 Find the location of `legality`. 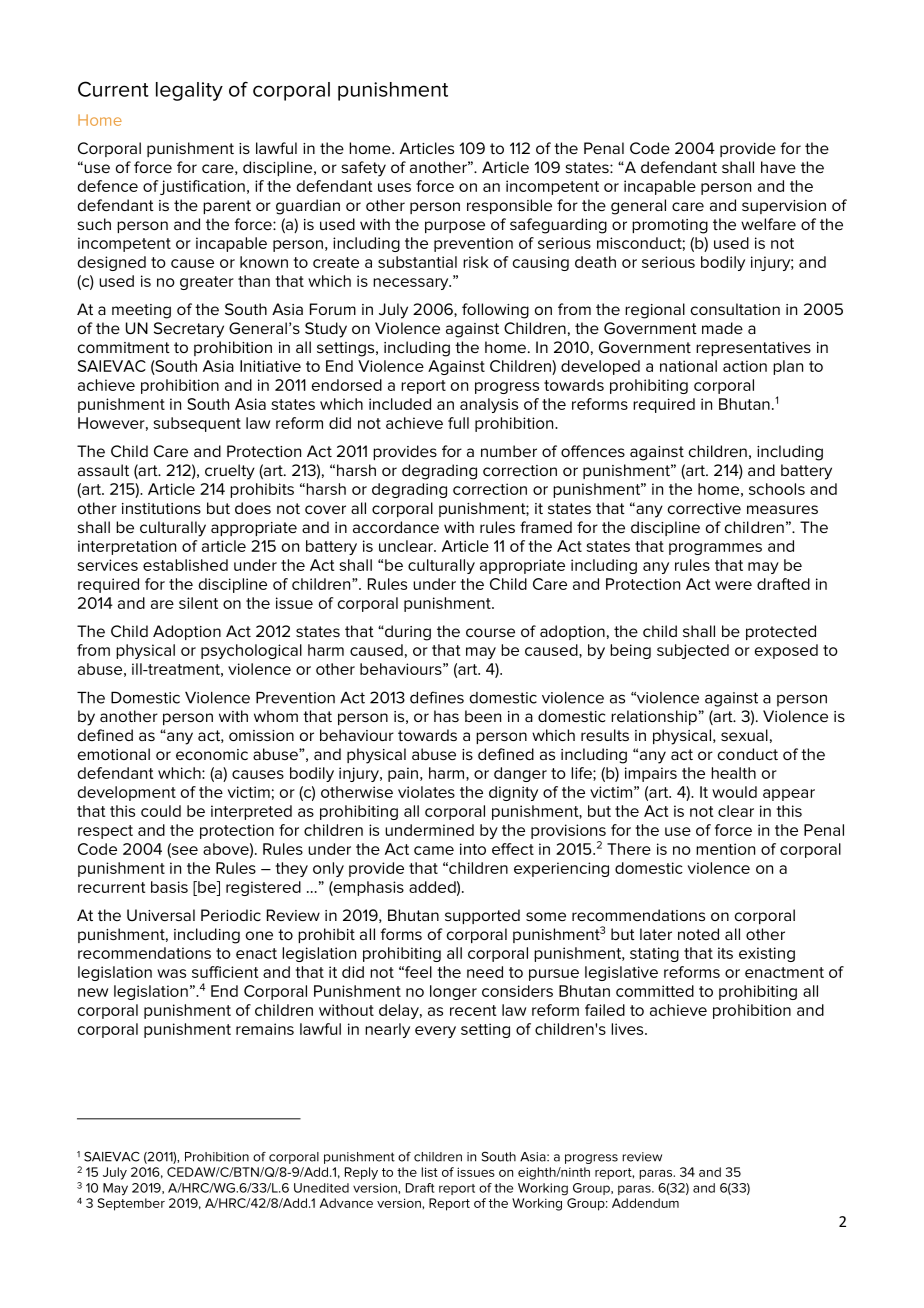

legality is located at coordinates (189, 91).
